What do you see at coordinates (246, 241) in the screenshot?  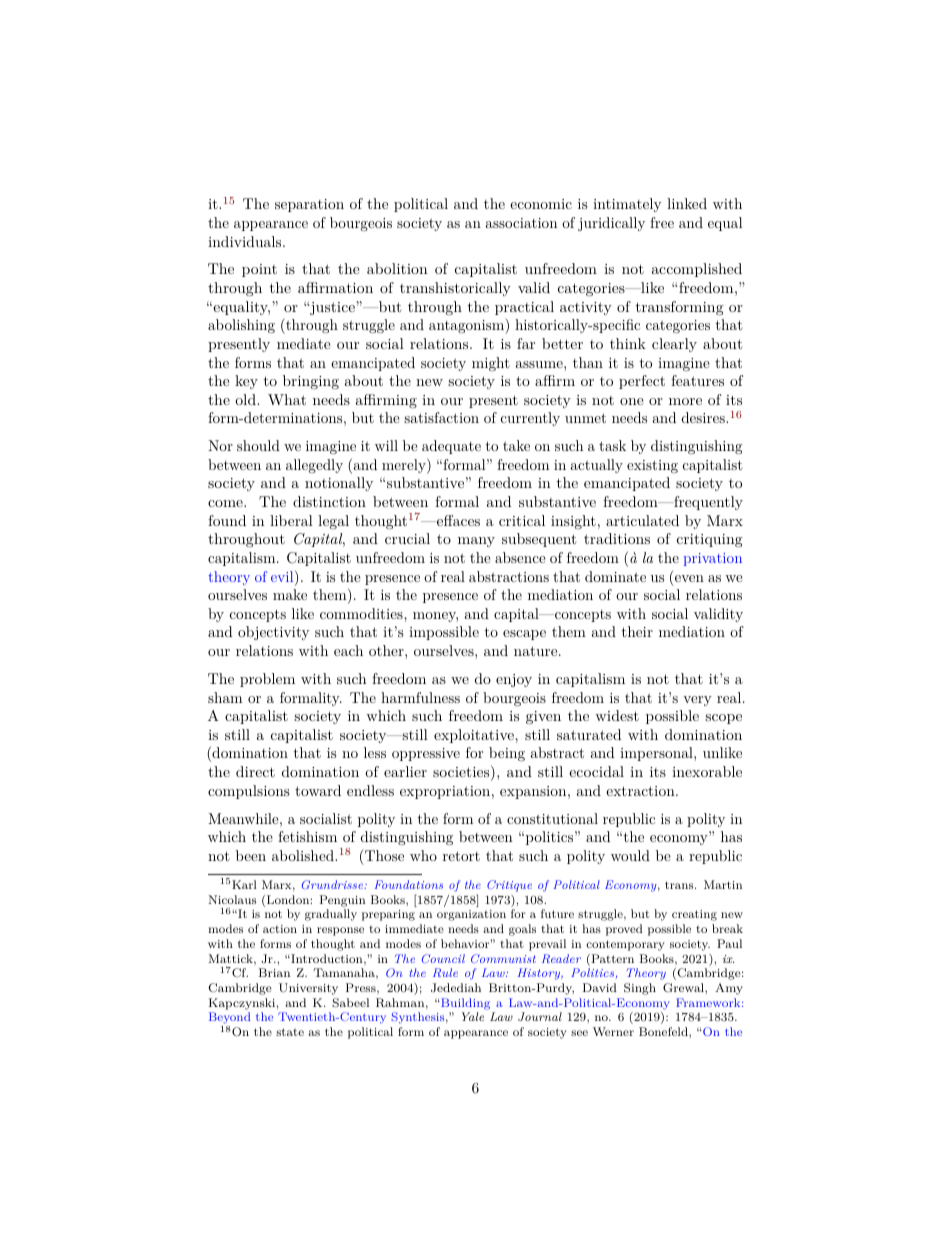 I see `individuals` at bounding box center [246, 241].
